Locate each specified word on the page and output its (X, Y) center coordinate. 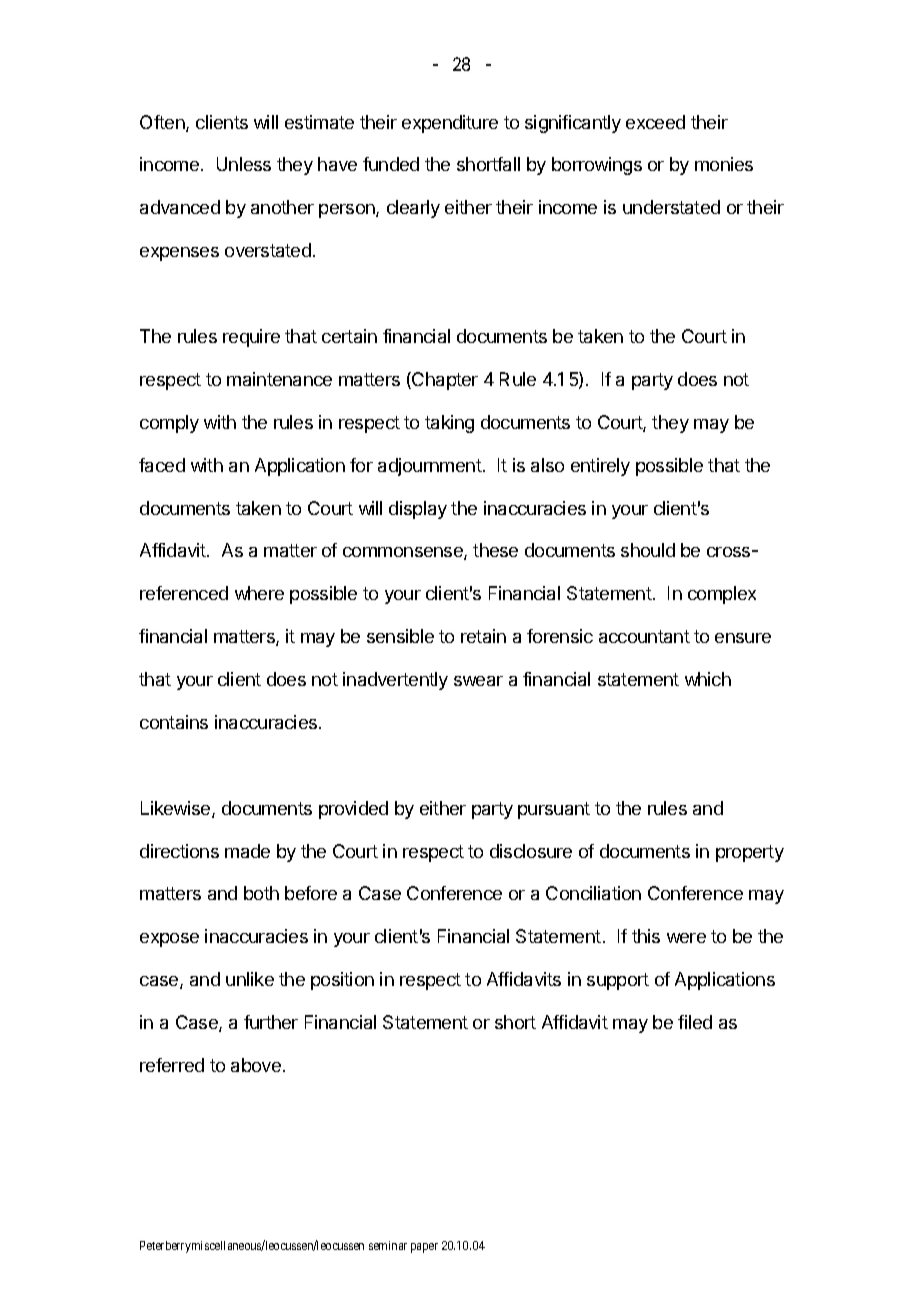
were (686, 938)
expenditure (450, 124)
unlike (250, 979)
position (342, 981)
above (256, 1065)
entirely (600, 467)
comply (169, 424)
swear (478, 681)
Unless (244, 164)
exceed (655, 122)
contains (174, 722)
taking (449, 424)
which (708, 679)
